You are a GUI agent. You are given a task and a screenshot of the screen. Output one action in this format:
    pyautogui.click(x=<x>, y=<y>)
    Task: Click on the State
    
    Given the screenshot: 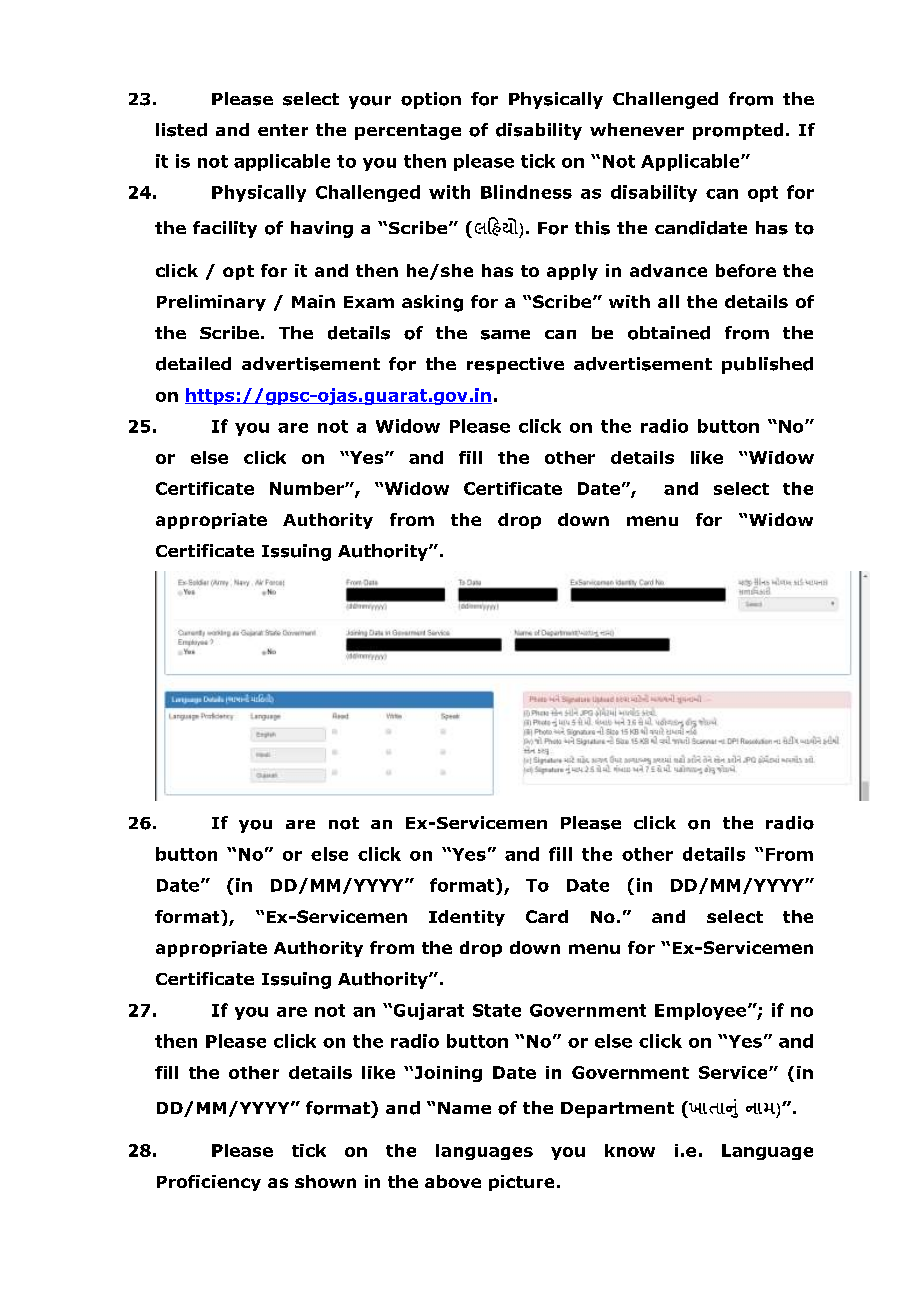 What is the action you would take?
    pyautogui.click(x=497, y=1010)
